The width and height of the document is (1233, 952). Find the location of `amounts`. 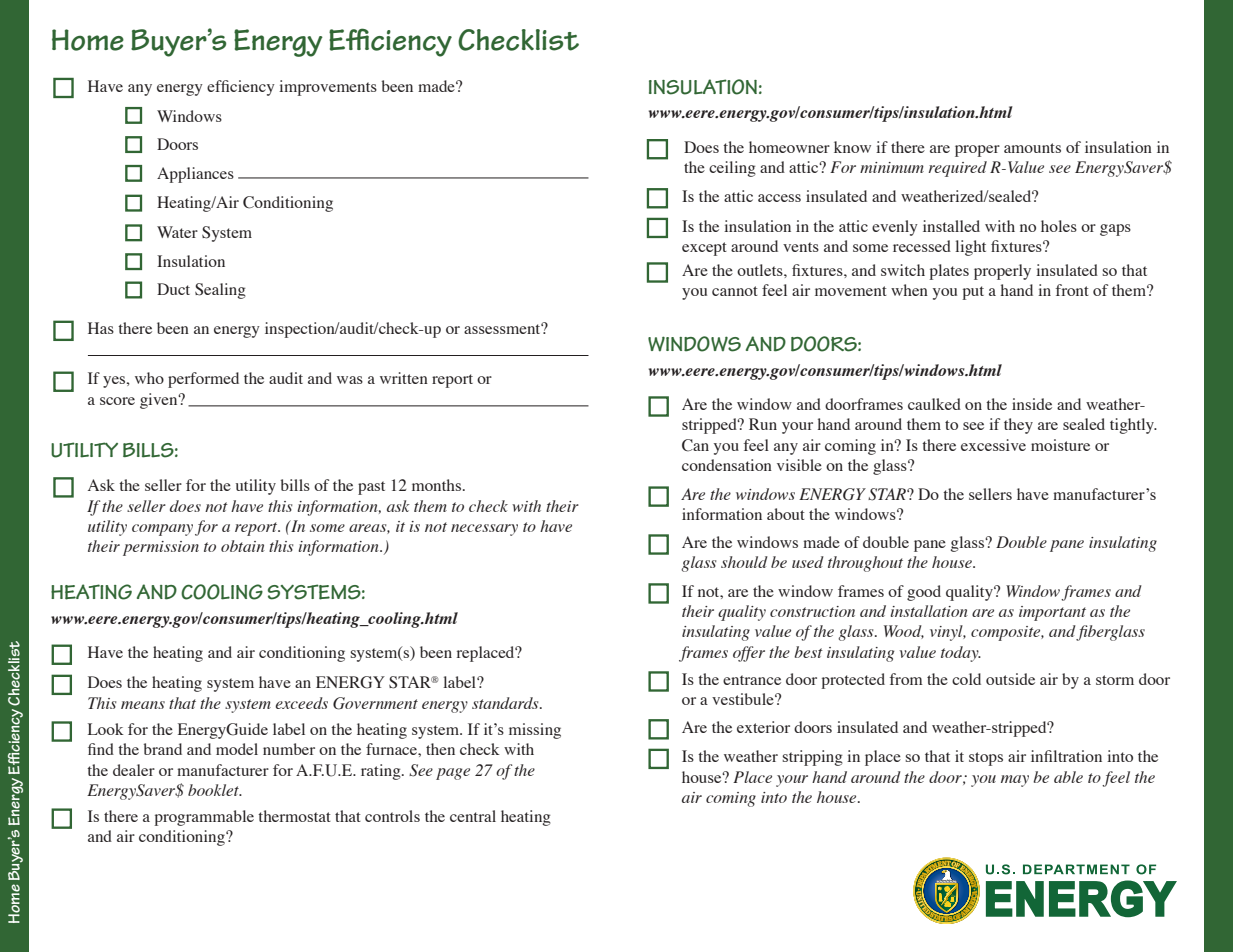

amounts is located at coordinates (1032, 148).
